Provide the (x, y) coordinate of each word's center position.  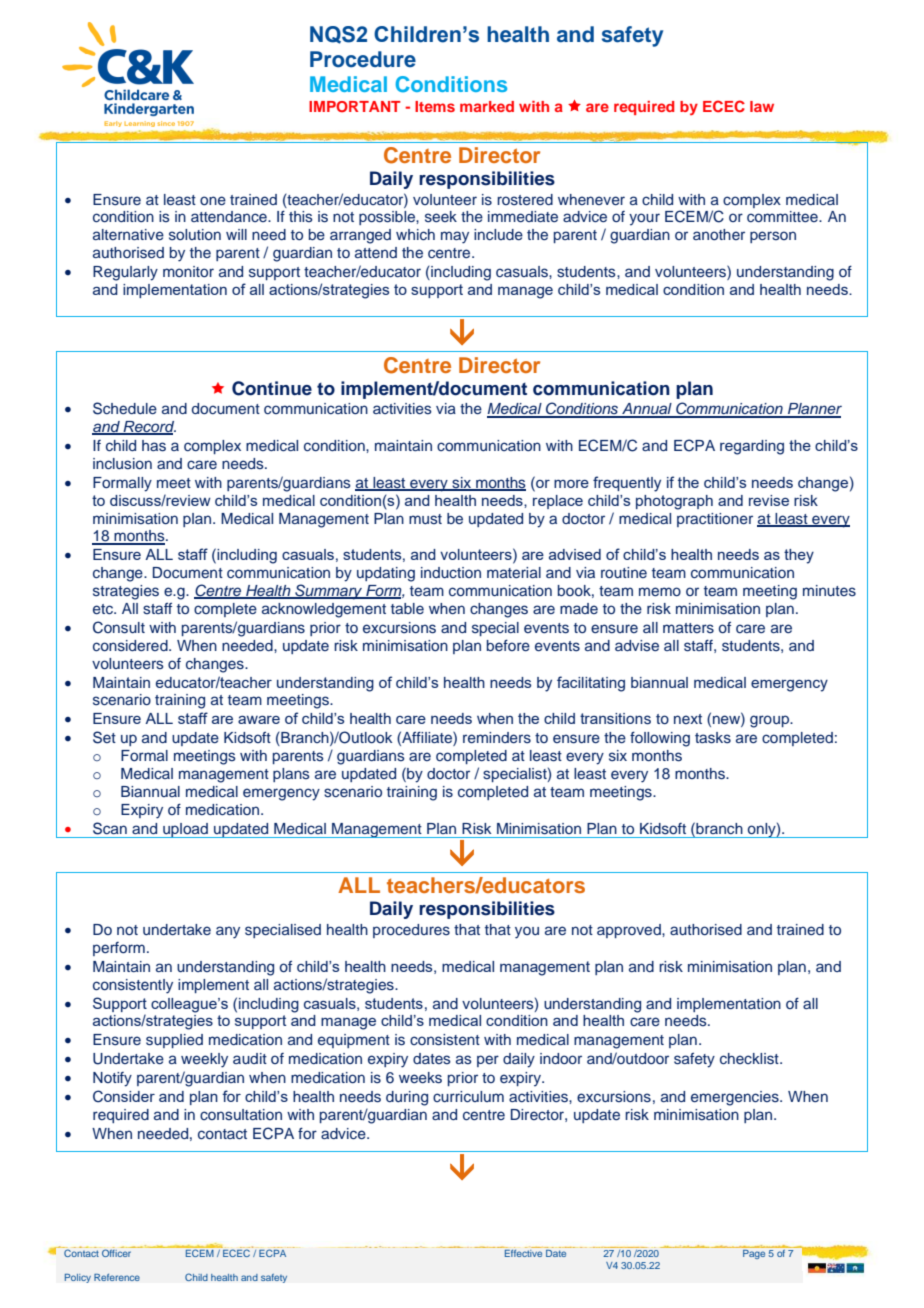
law (762, 106)
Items (435, 106)
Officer (116, 1253)
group (770, 721)
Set (104, 737)
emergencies (736, 1098)
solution (195, 235)
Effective (523, 1253)
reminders (497, 738)
